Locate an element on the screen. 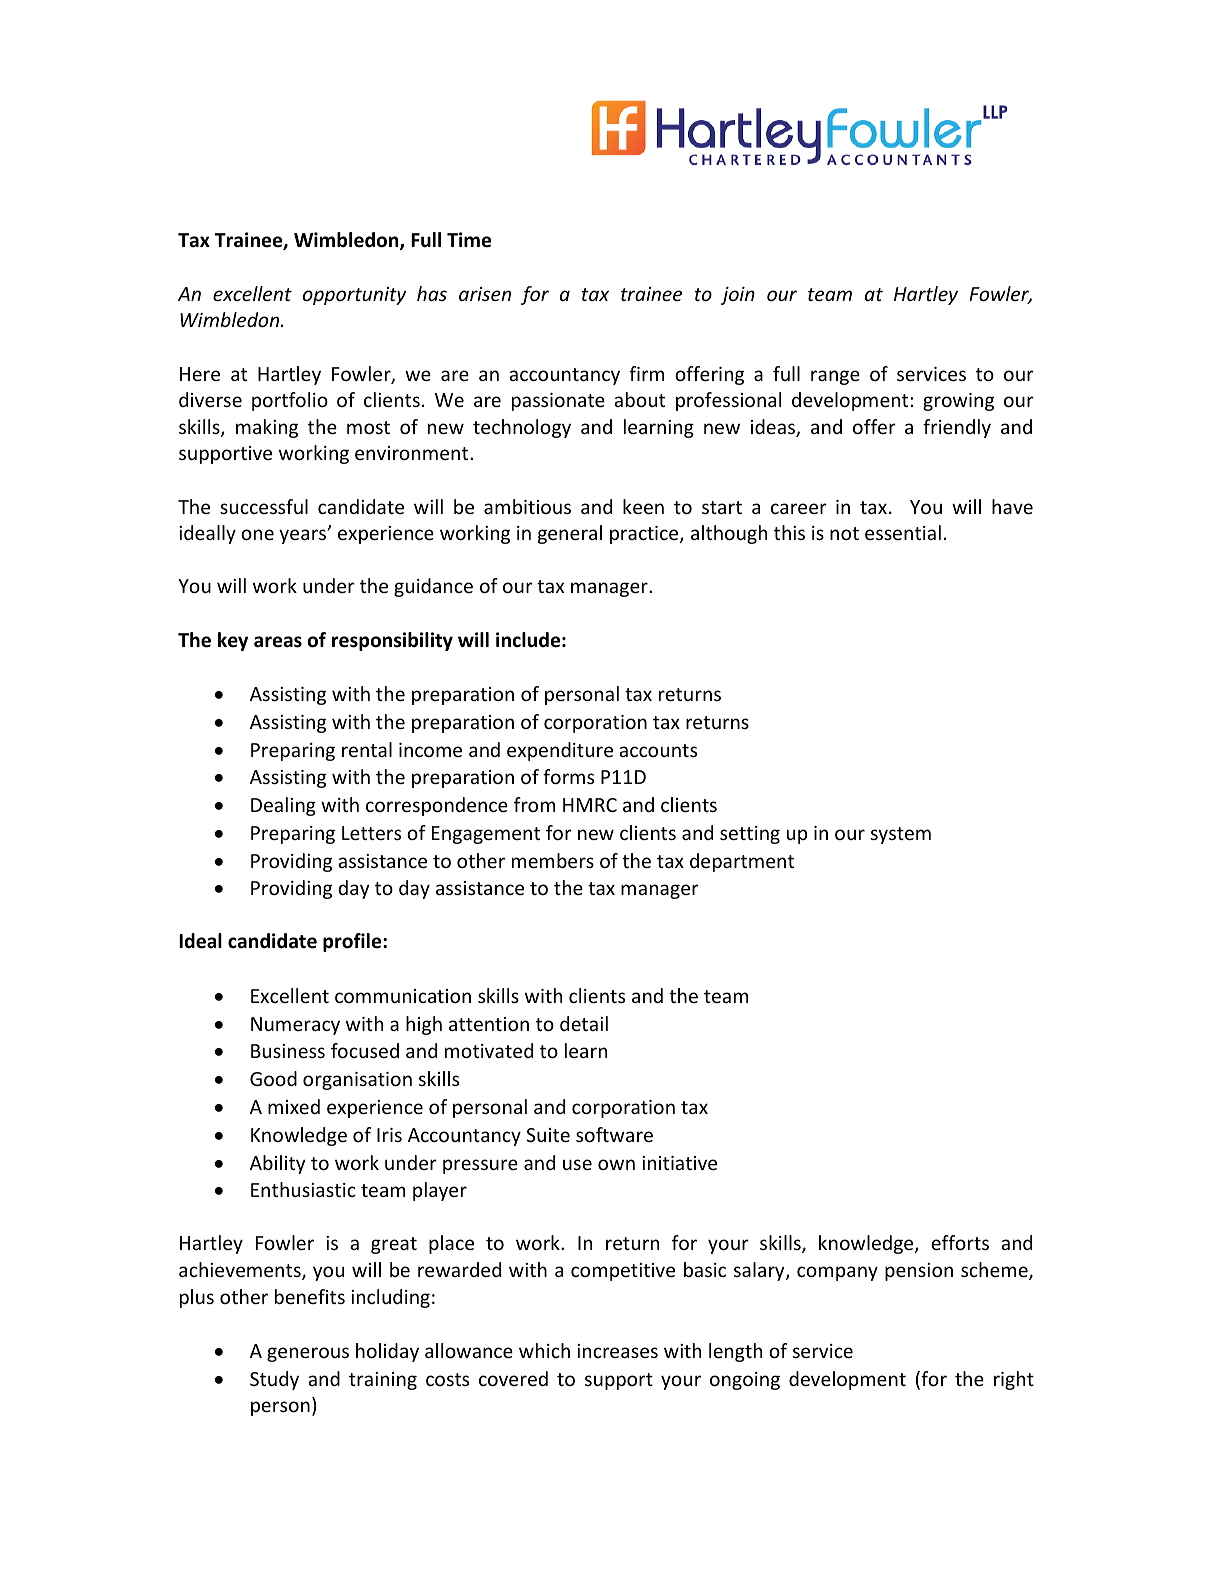 This screenshot has width=1212, height=1569. range is located at coordinates (835, 377).
